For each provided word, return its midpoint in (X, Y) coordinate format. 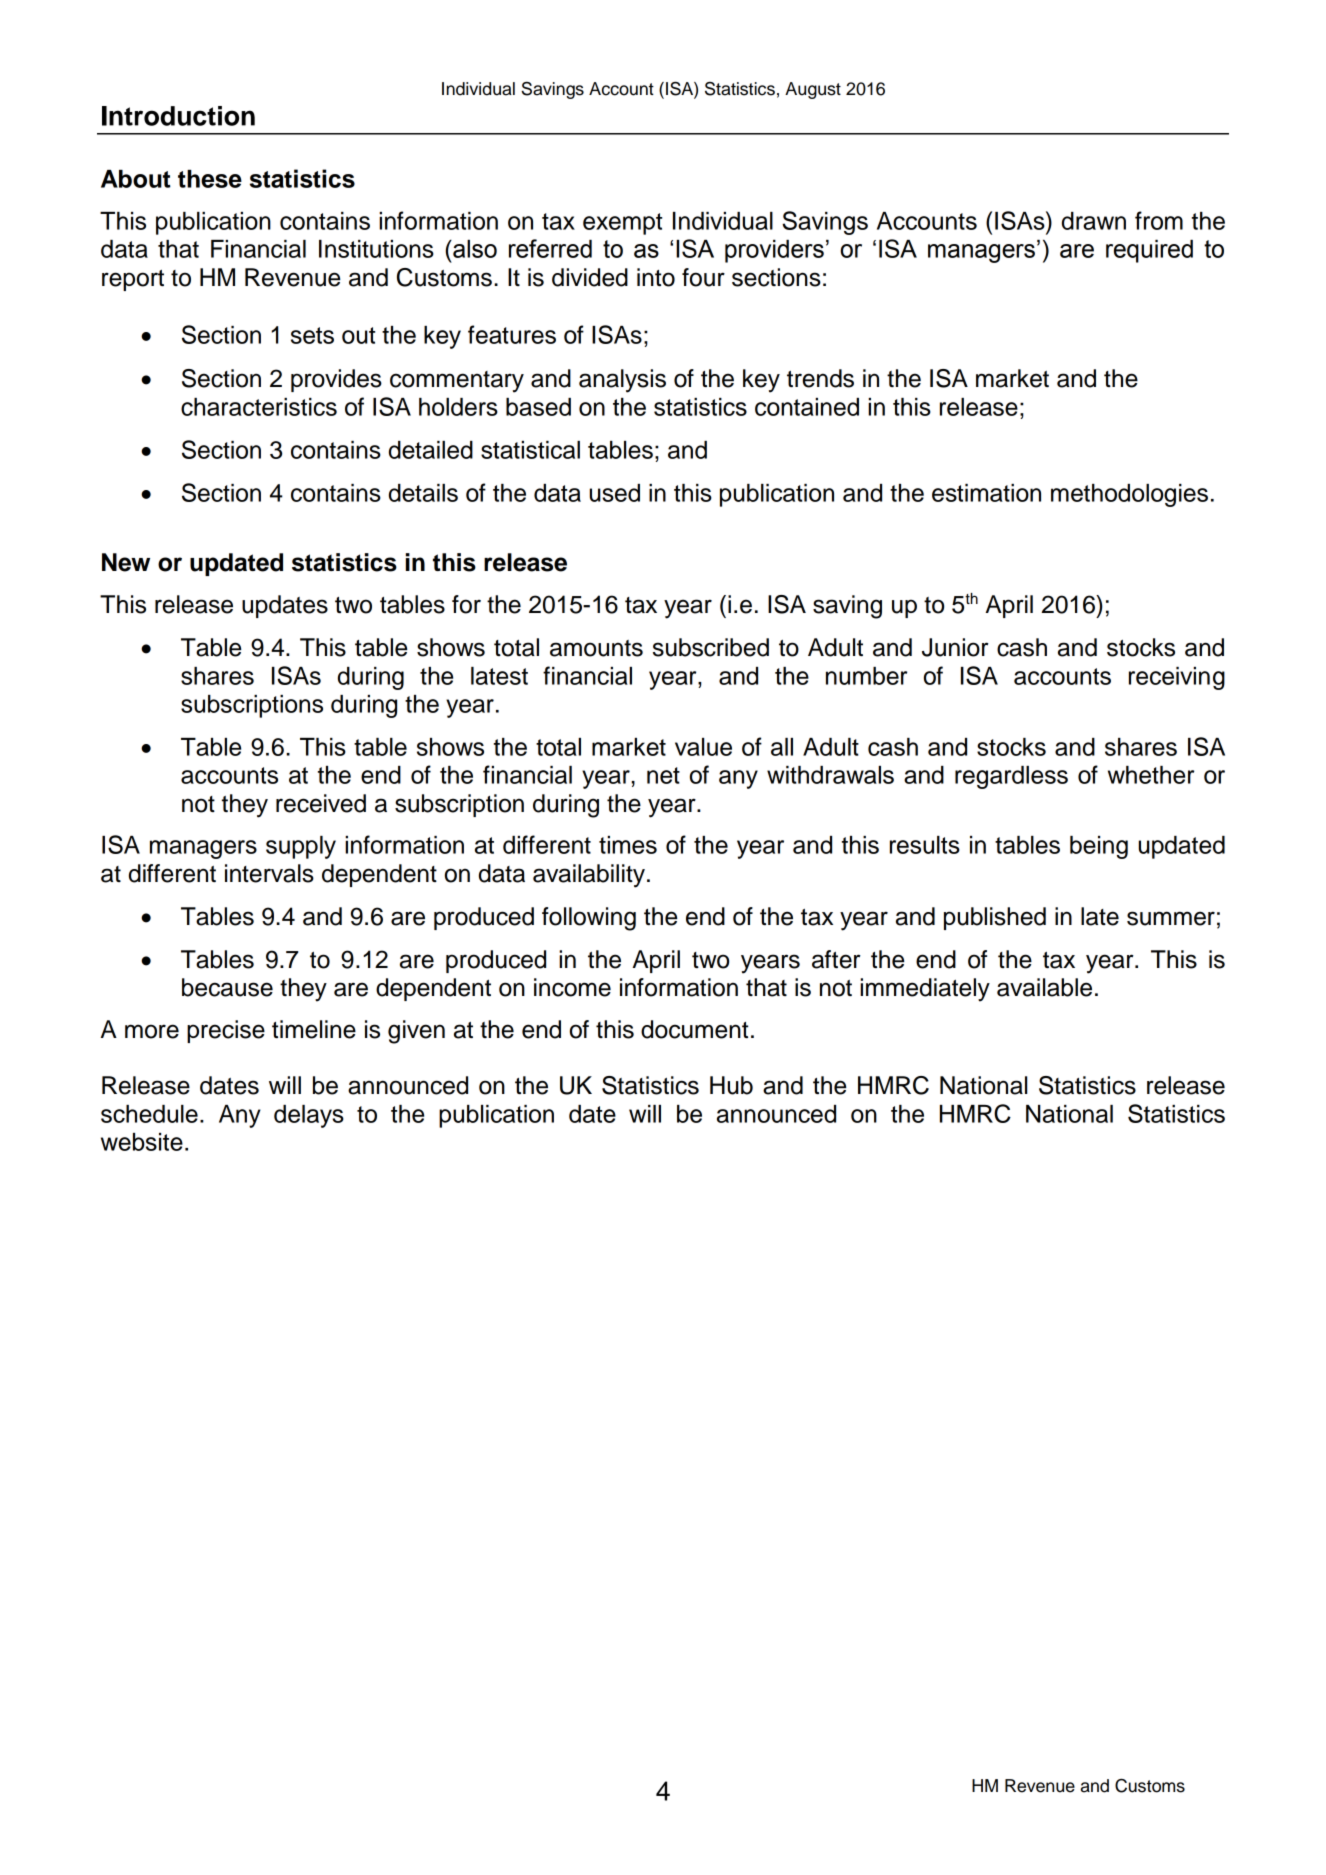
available (1044, 987)
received (321, 803)
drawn (1094, 221)
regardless (1011, 777)
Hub (731, 1085)
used (615, 493)
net (663, 775)
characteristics (259, 407)
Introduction (178, 116)
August (813, 90)
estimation (986, 493)
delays (309, 1116)
